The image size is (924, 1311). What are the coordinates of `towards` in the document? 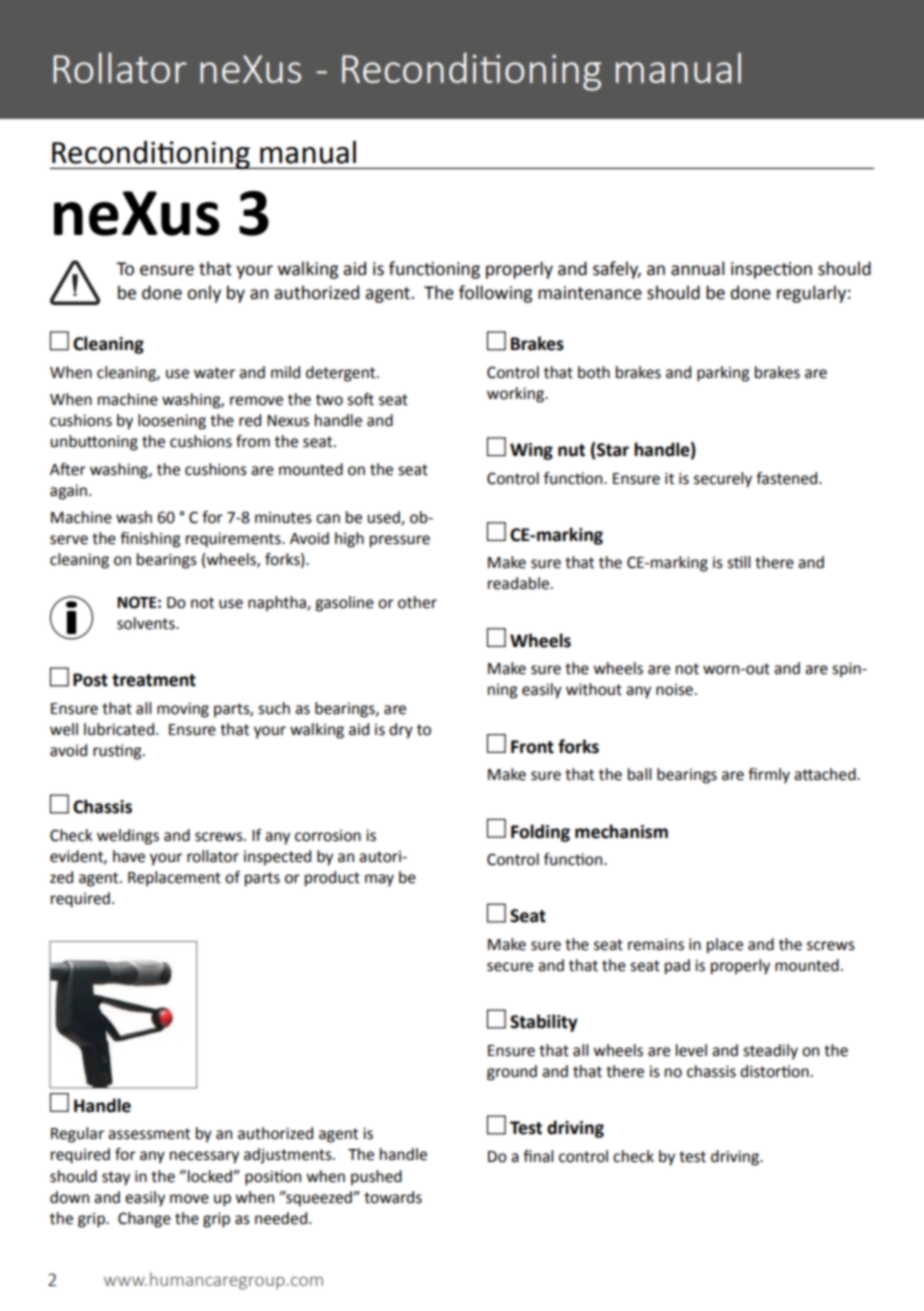 It's located at (393, 1197).
